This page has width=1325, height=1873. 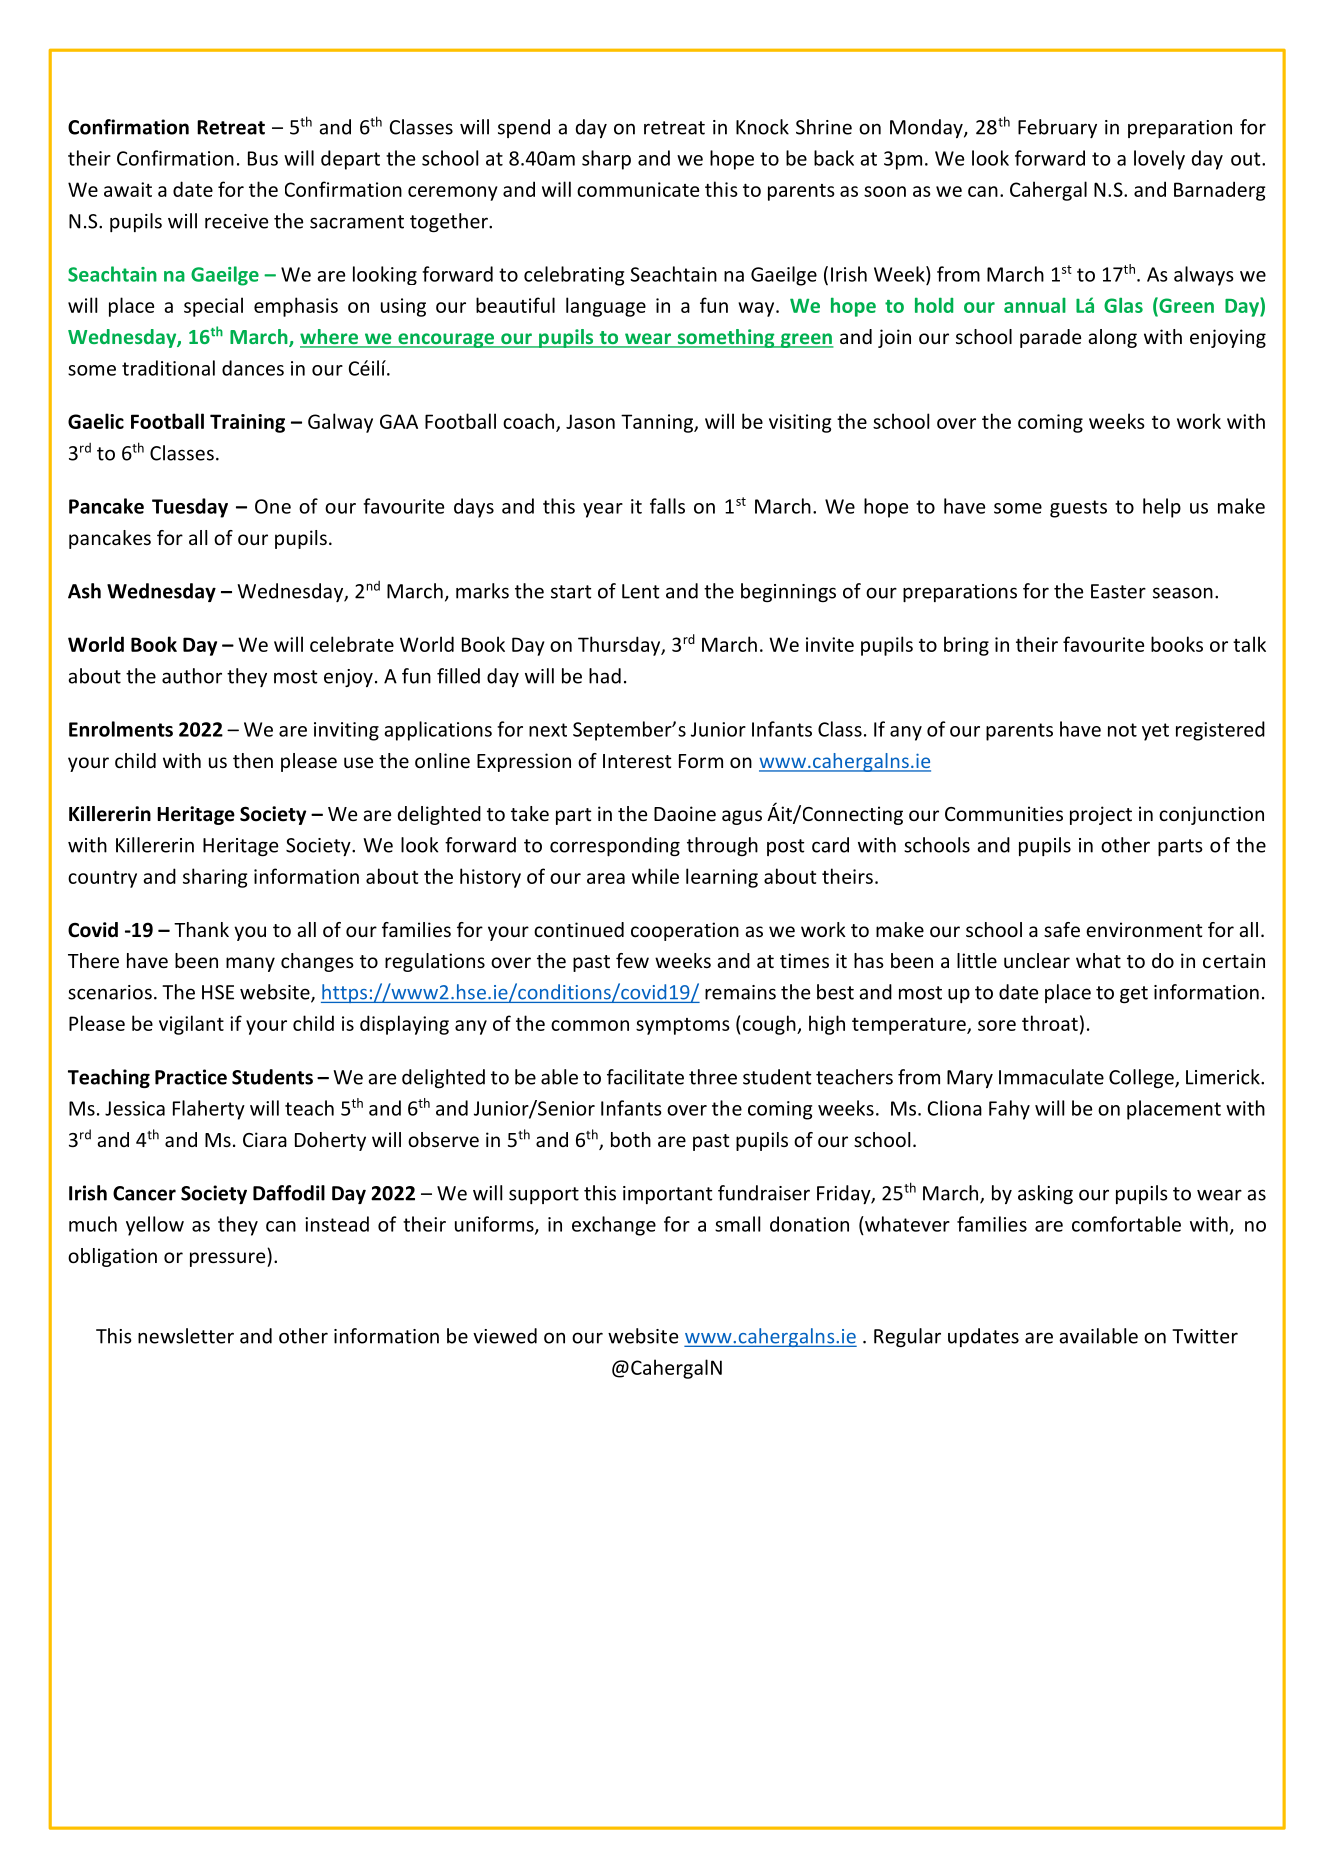 I want to click on exchange, so click(x=614, y=1226).
